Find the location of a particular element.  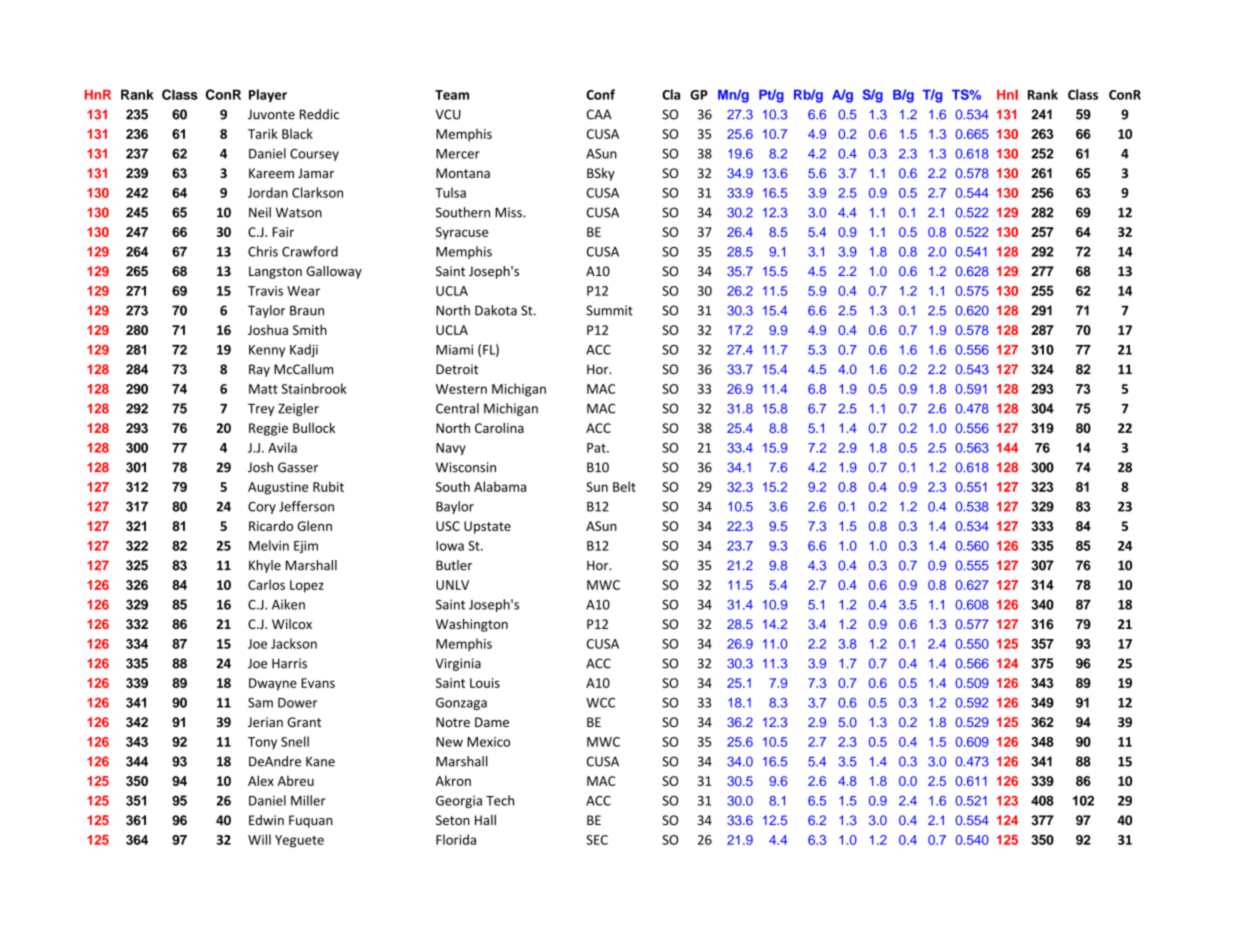

VCU is located at coordinates (448, 114).
